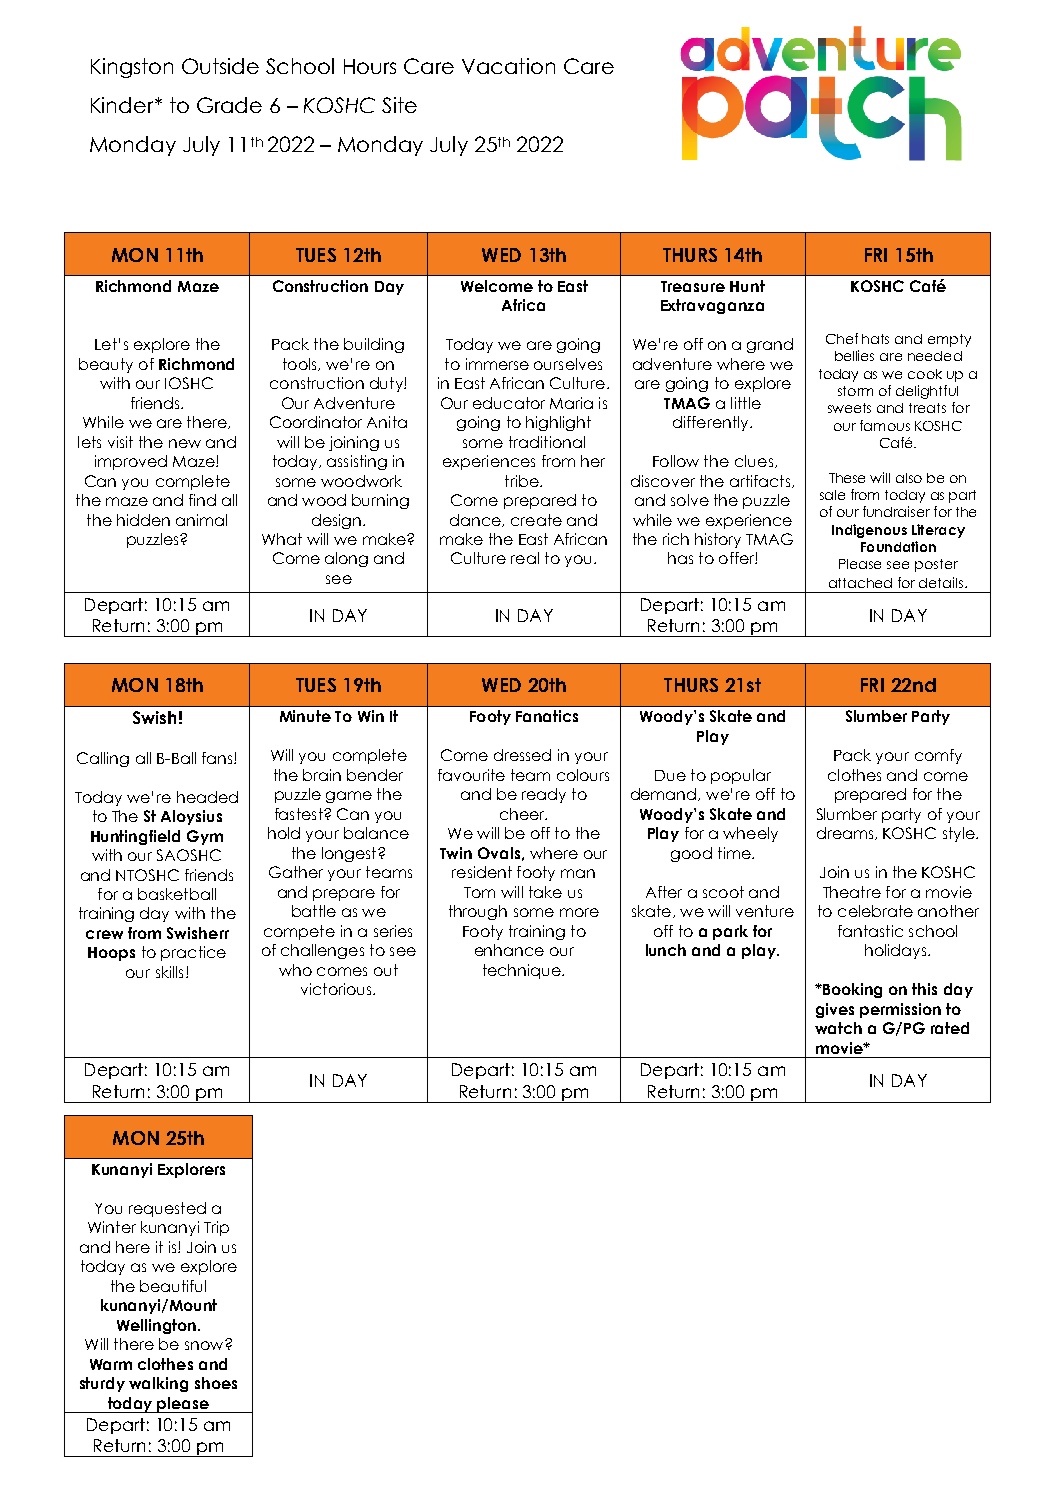 The height and width of the image is (1487, 1051). What do you see at coordinates (229, 105) in the image?
I see `Grade` at bounding box center [229, 105].
